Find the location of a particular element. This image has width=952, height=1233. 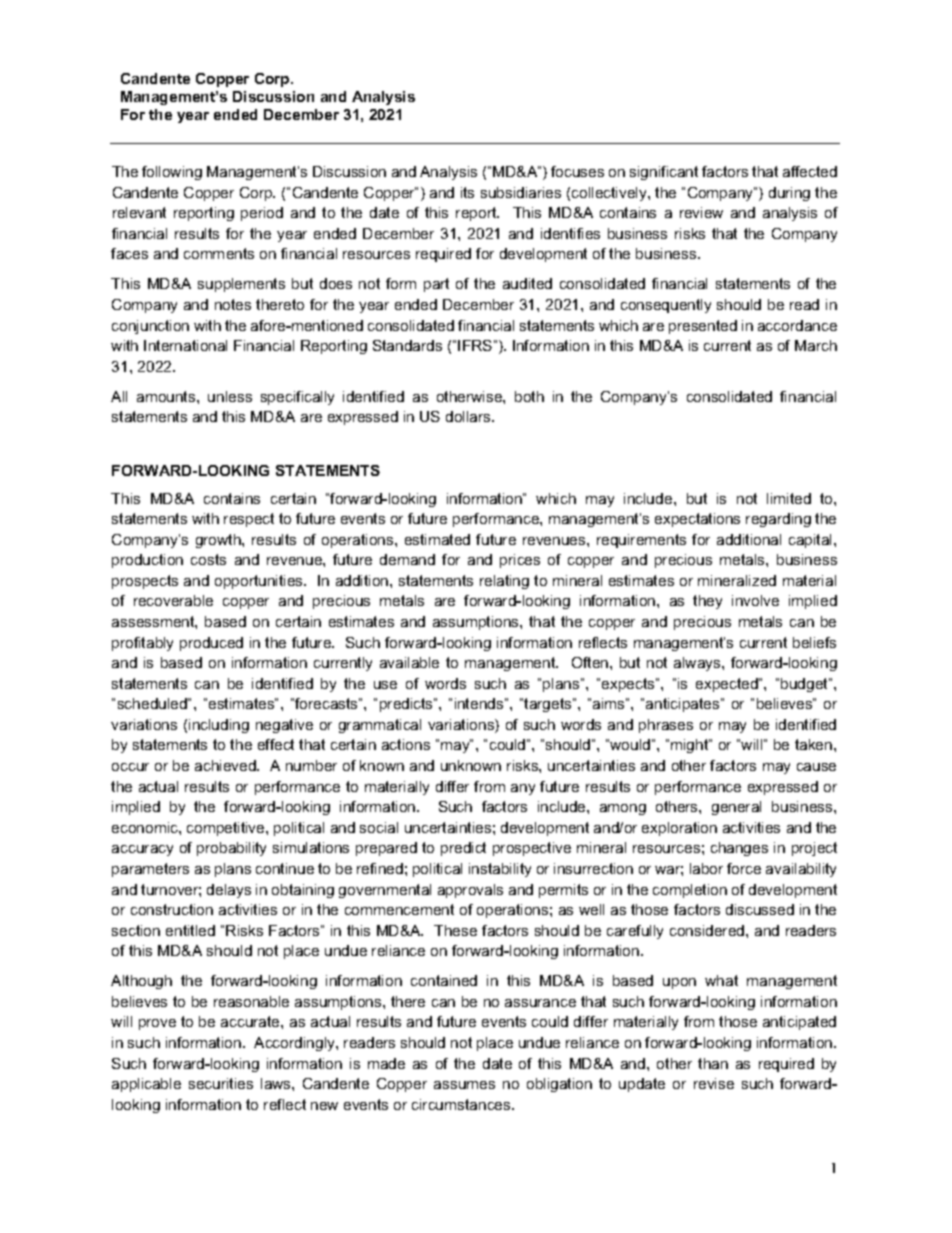

assumes is located at coordinates (464, 1085).
